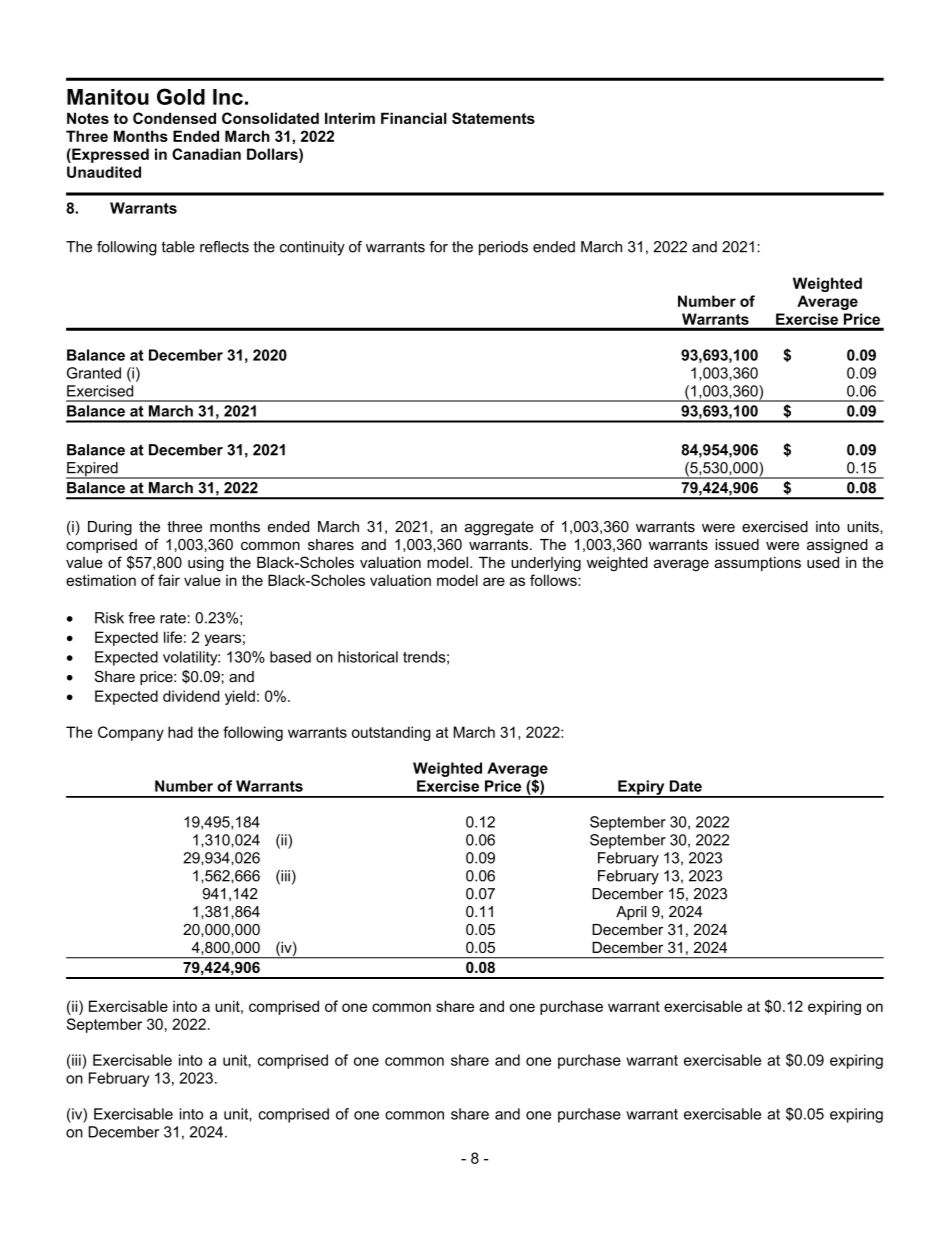 The image size is (952, 1233). What do you see at coordinates (641, 788) in the screenshot?
I see `Expiry` at bounding box center [641, 788].
